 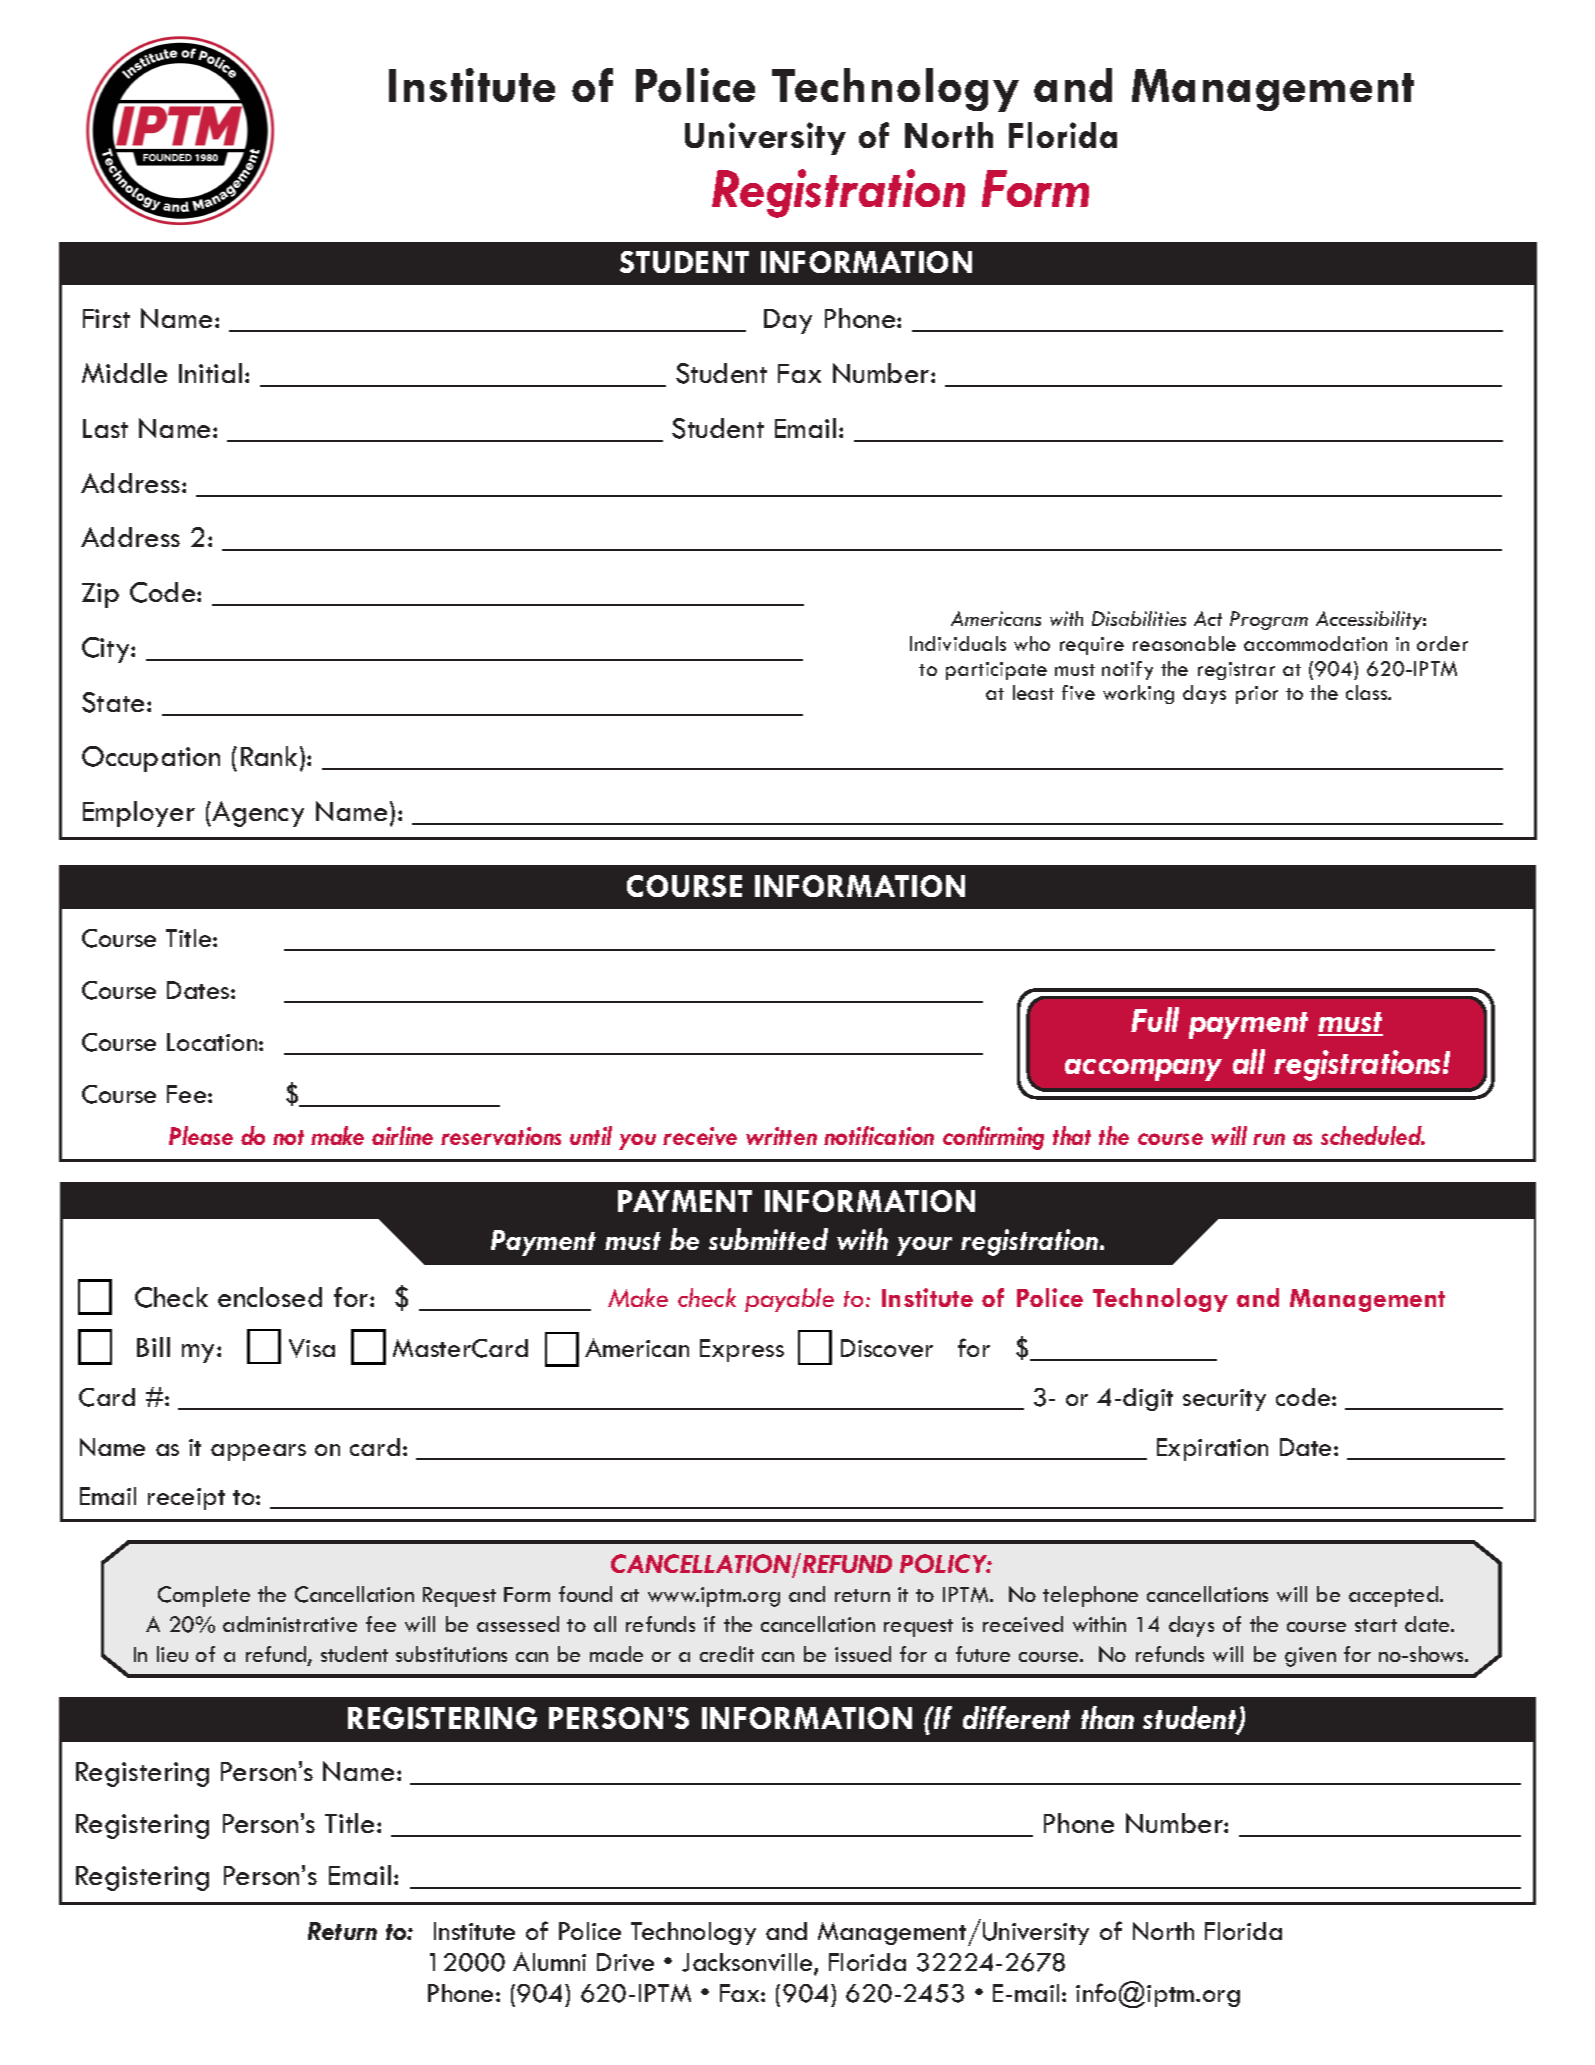 I want to click on participate, so click(x=996, y=671).
